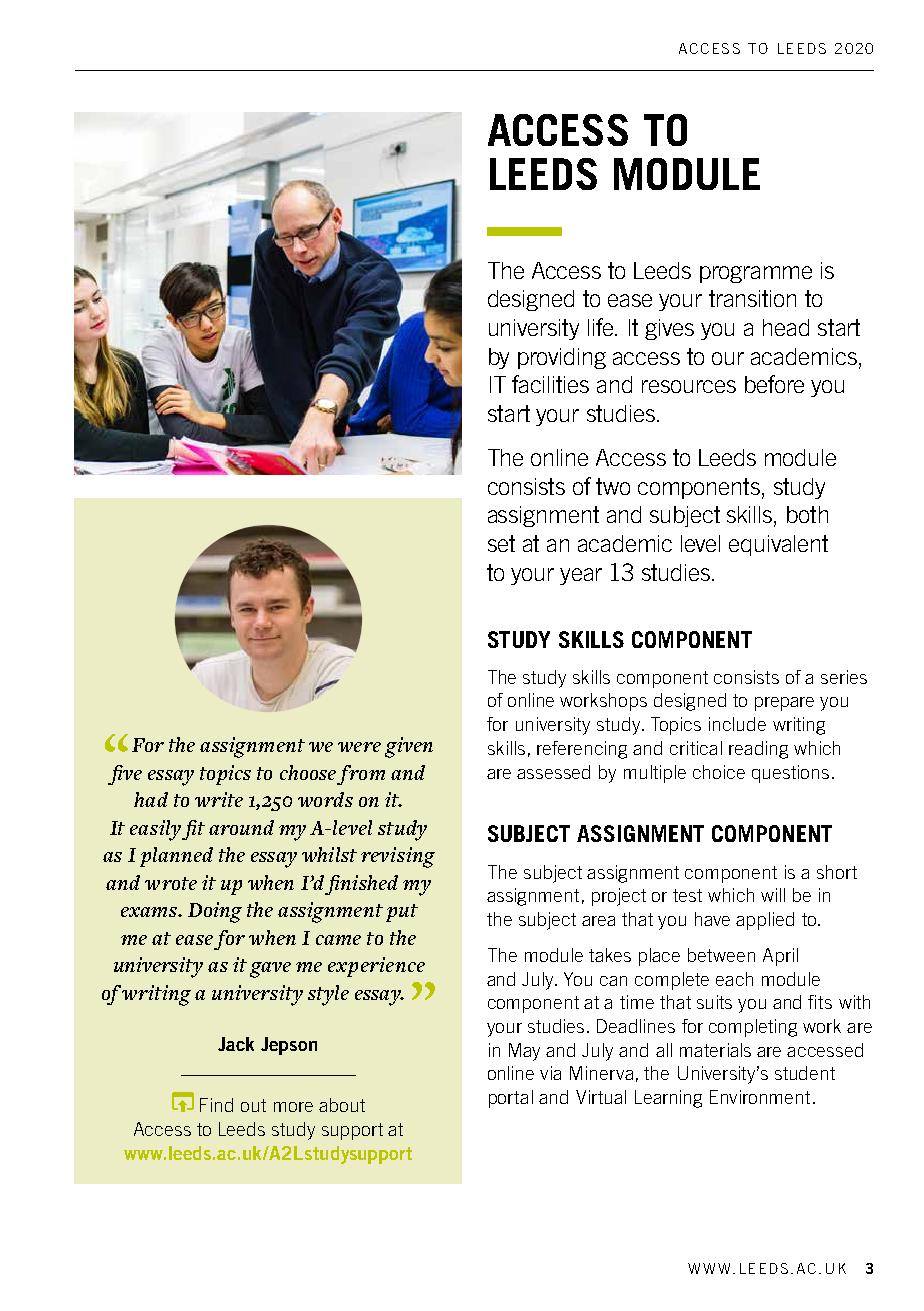  What do you see at coordinates (760, 1097) in the image?
I see `Environment` at bounding box center [760, 1097].
